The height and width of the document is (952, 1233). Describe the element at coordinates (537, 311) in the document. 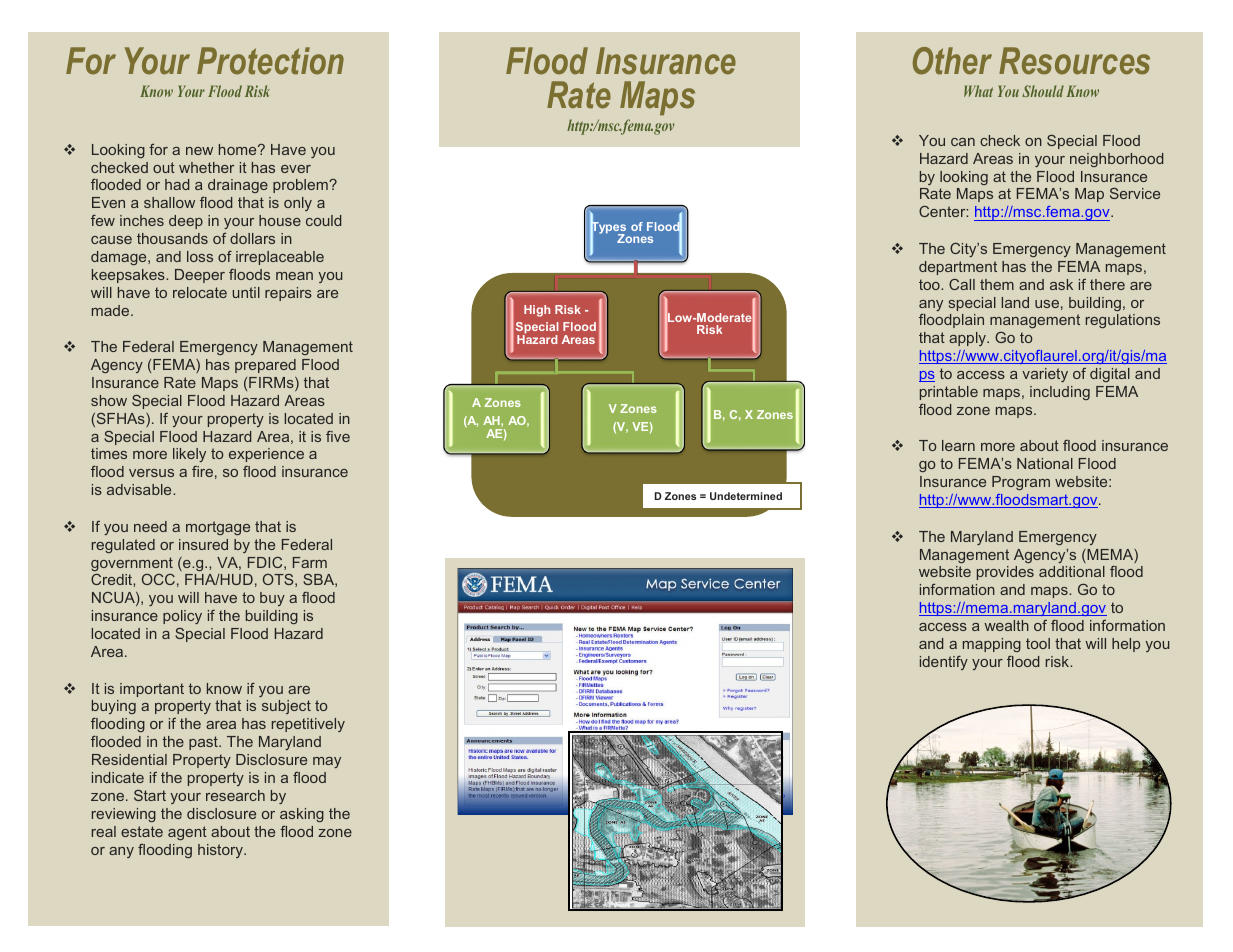

I see `High` at that location.
